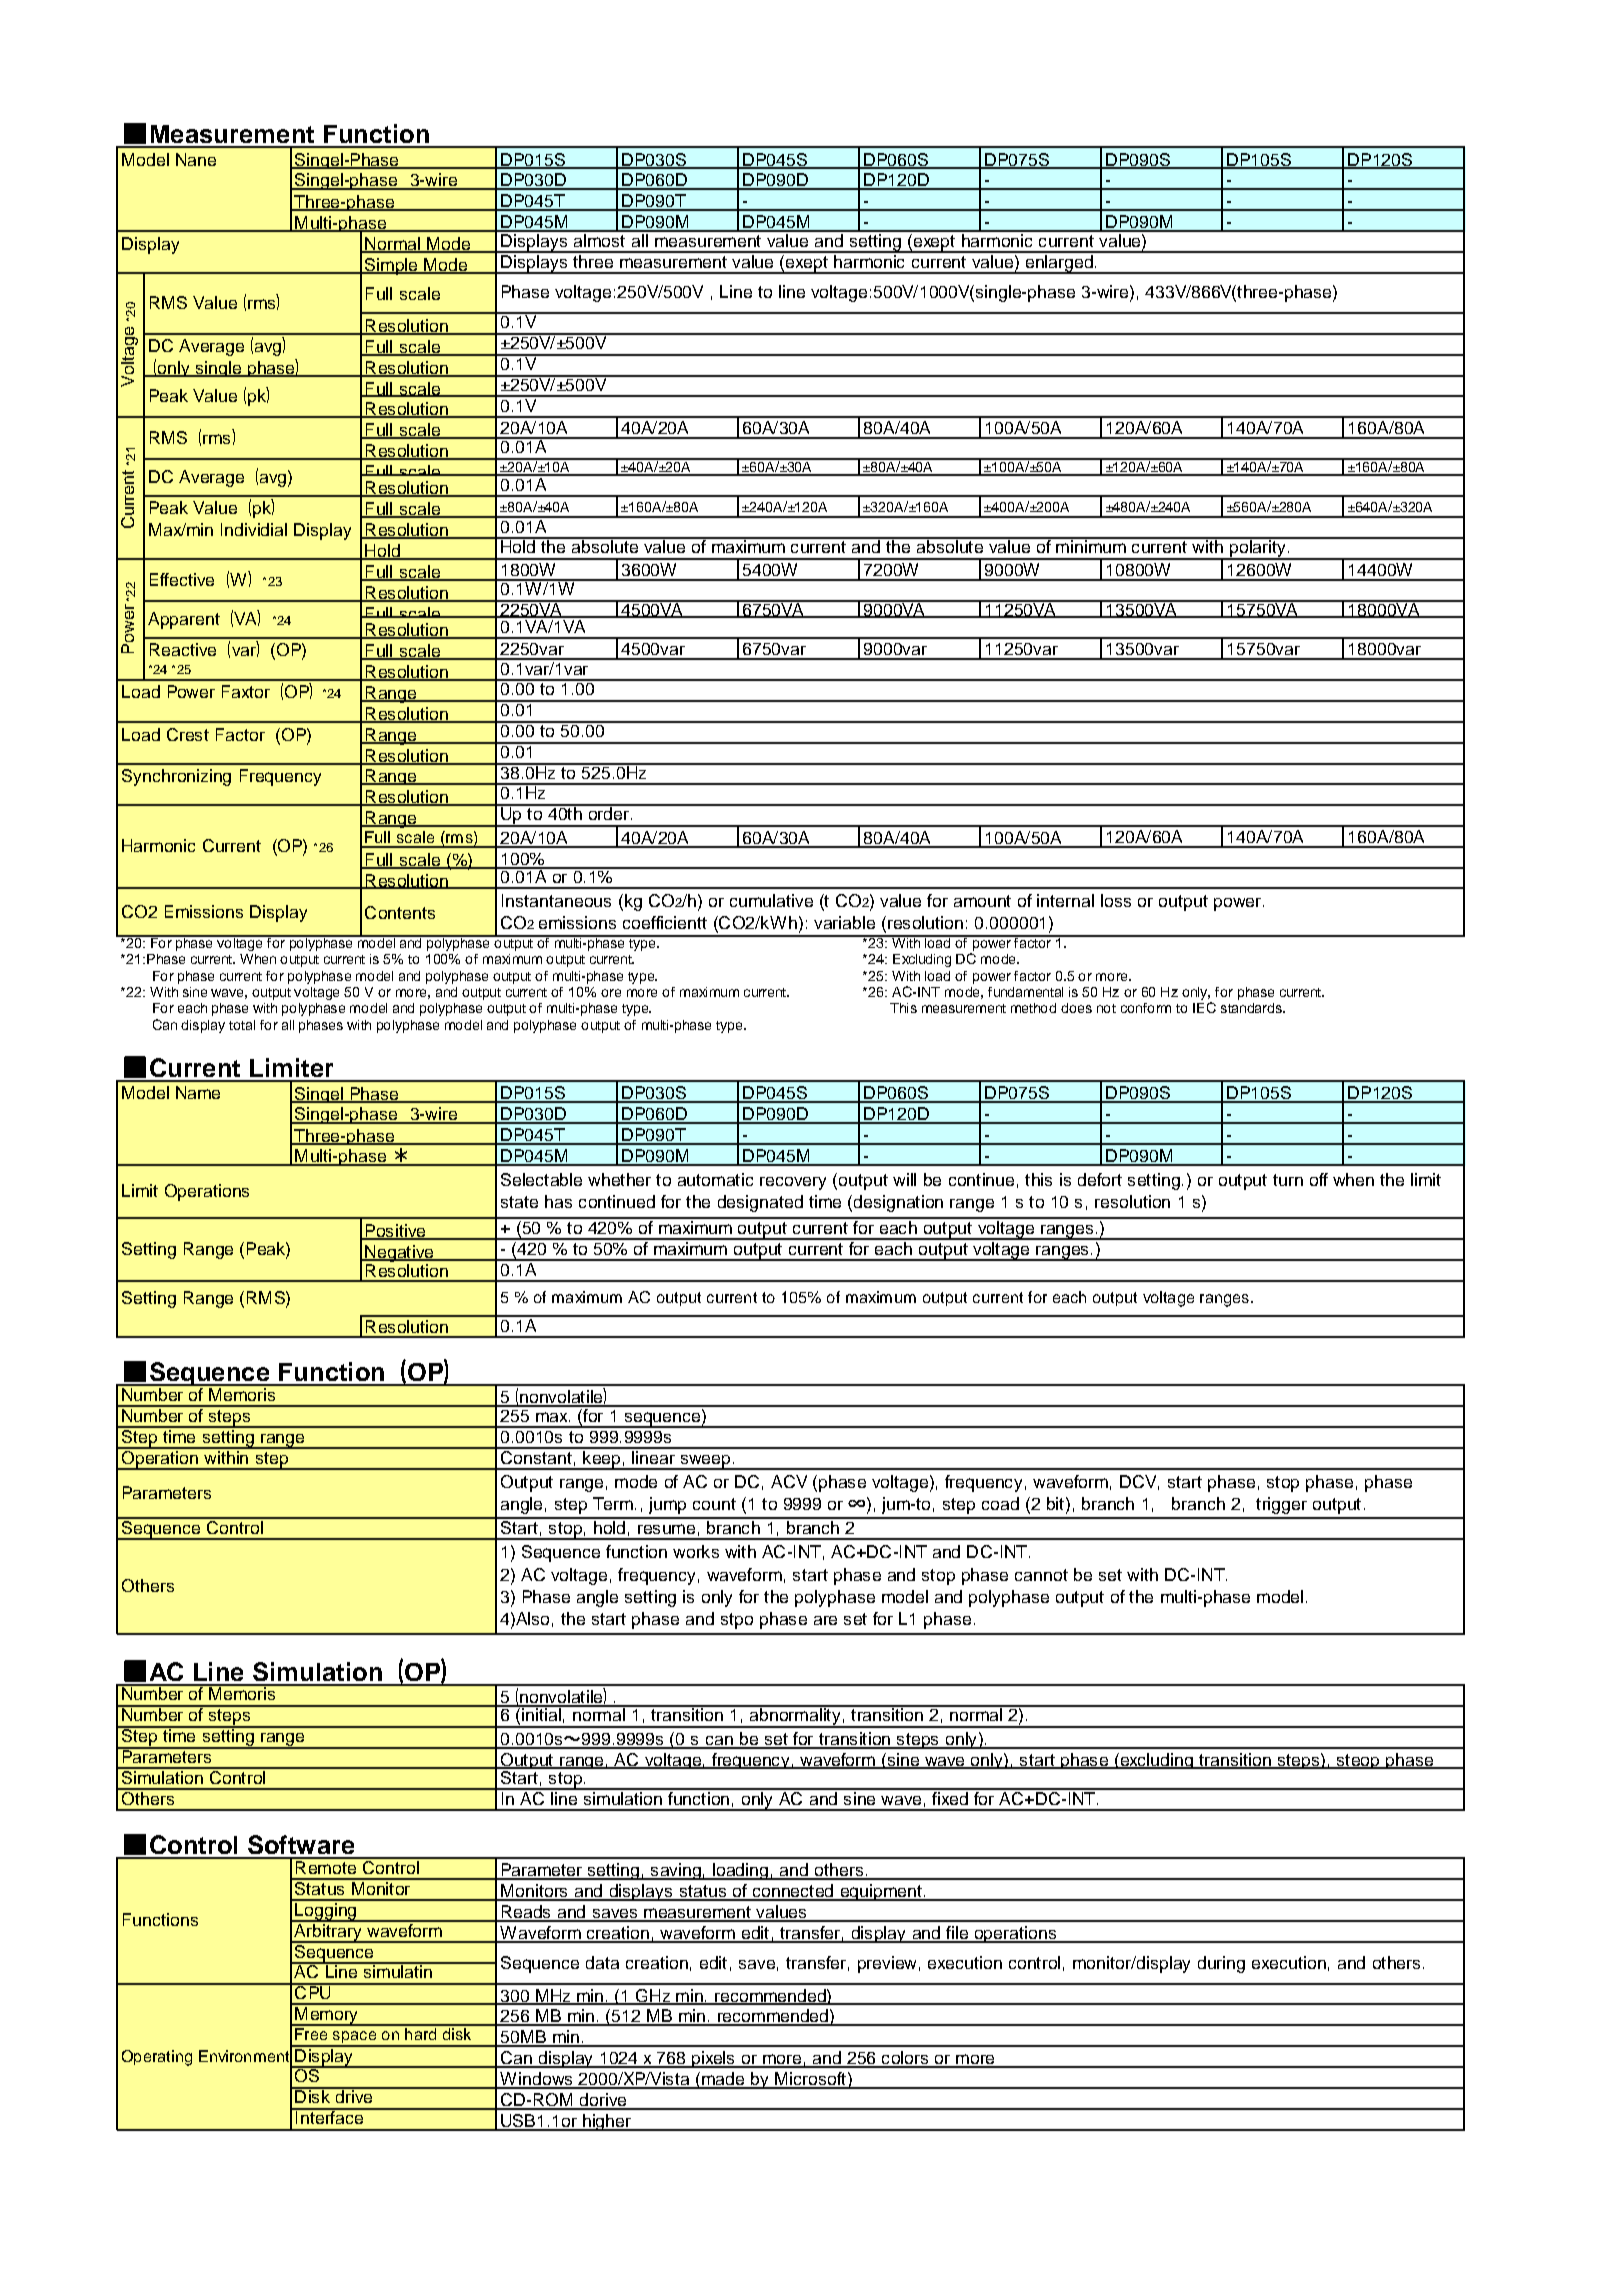 This screenshot has width=1623, height=2295. Describe the element at coordinates (354, 2038) in the screenshot. I see `space` at that location.
